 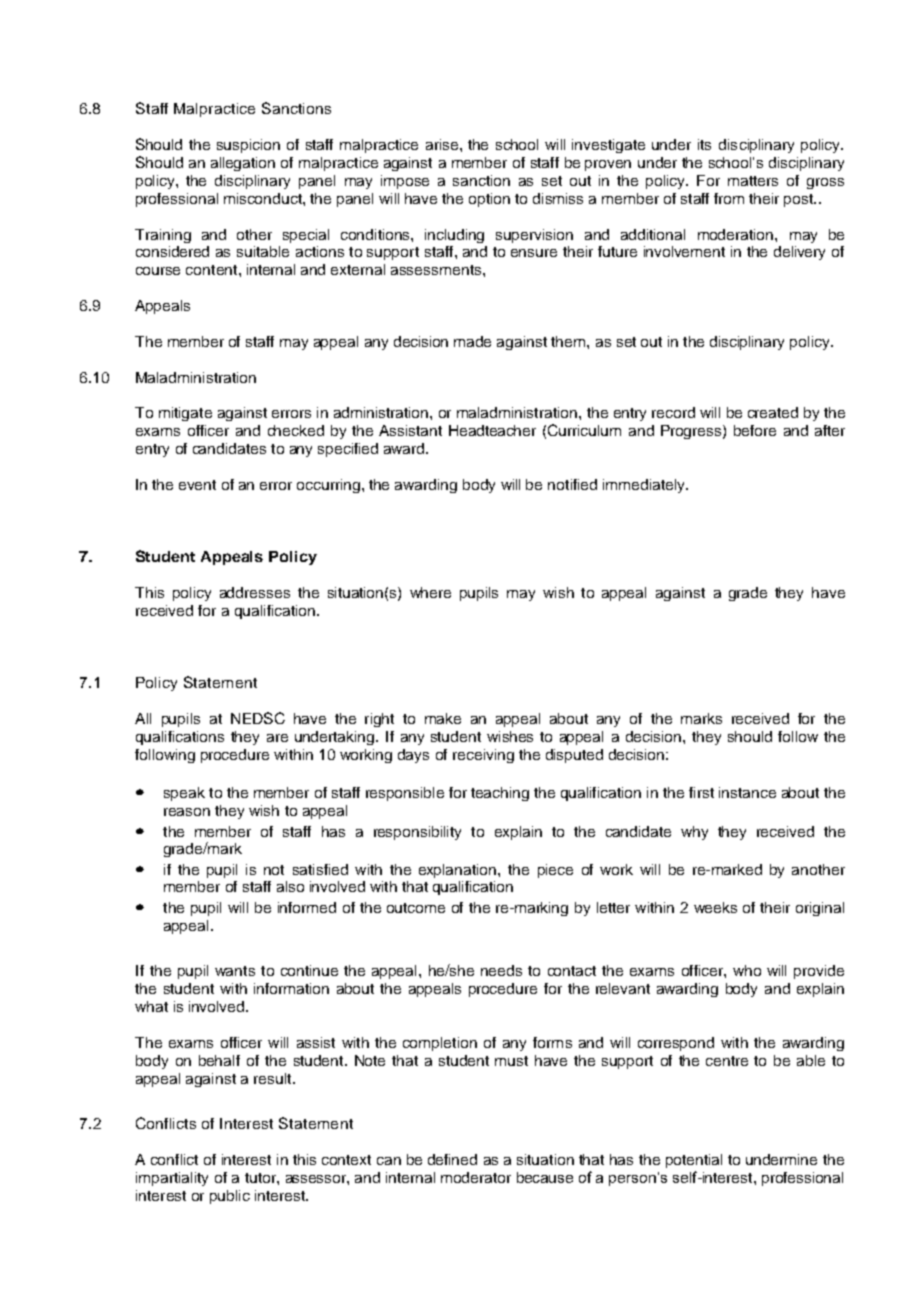 What do you see at coordinates (747, 792) in the page?
I see `instance` at bounding box center [747, 792].
